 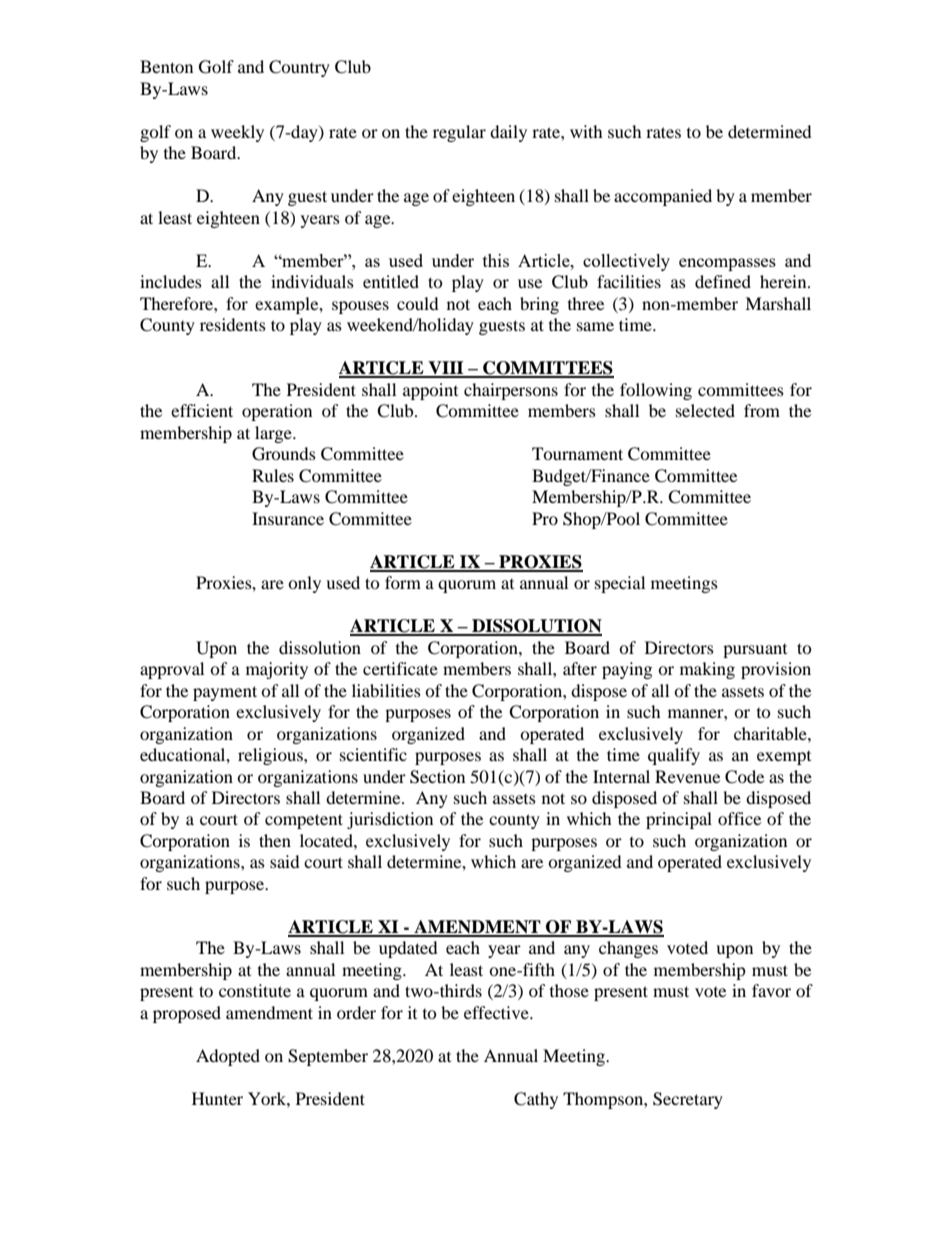 What do you see at coordinates (536, 1100) in the screenshot?
I see `Cathy` at bounding box center [536, 1100].
